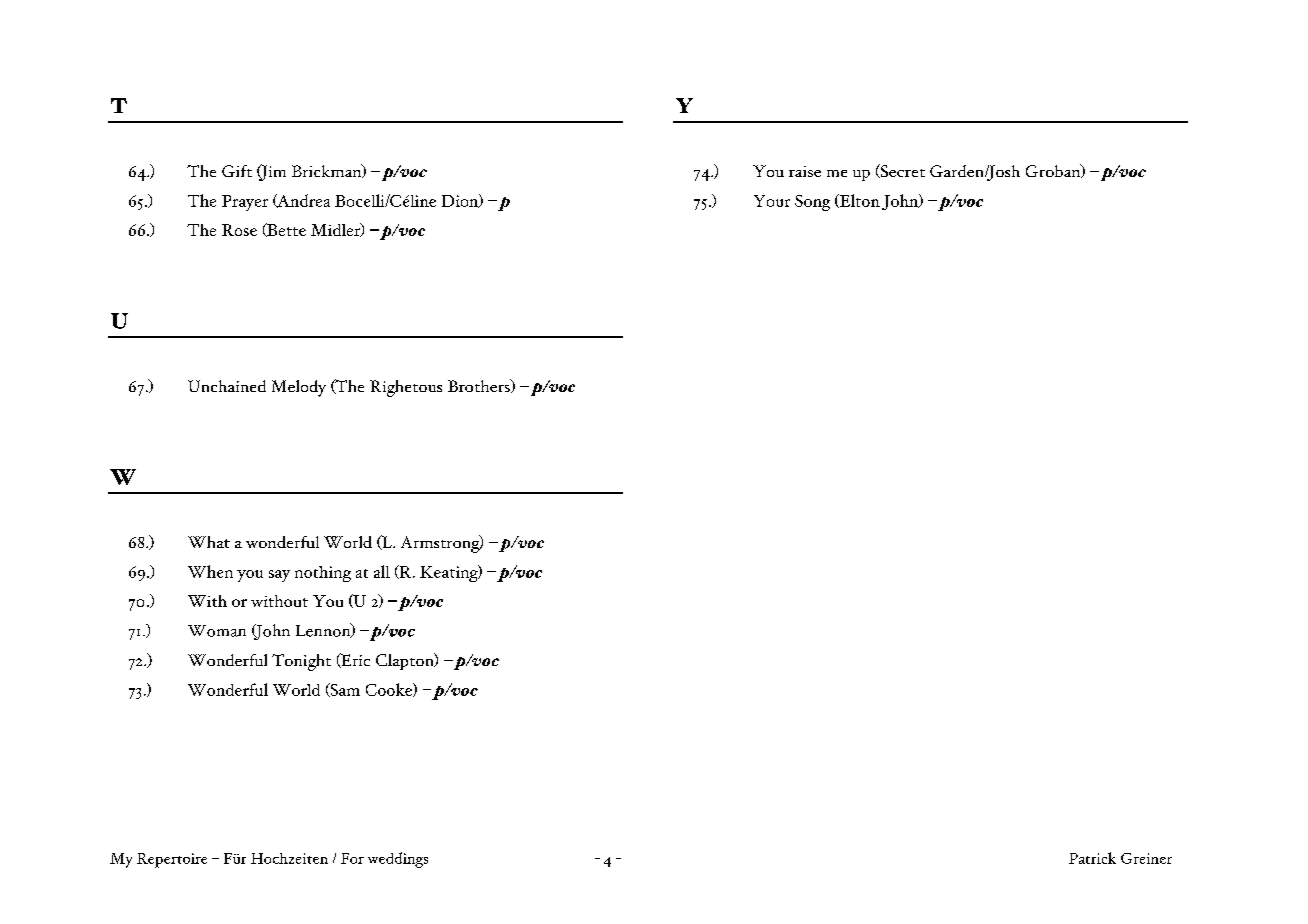 The image size is (1308, 924). What do you see at coordinates (1092, 858) in the page?
I see `Patrick` at bounding box center [1092, 858].
